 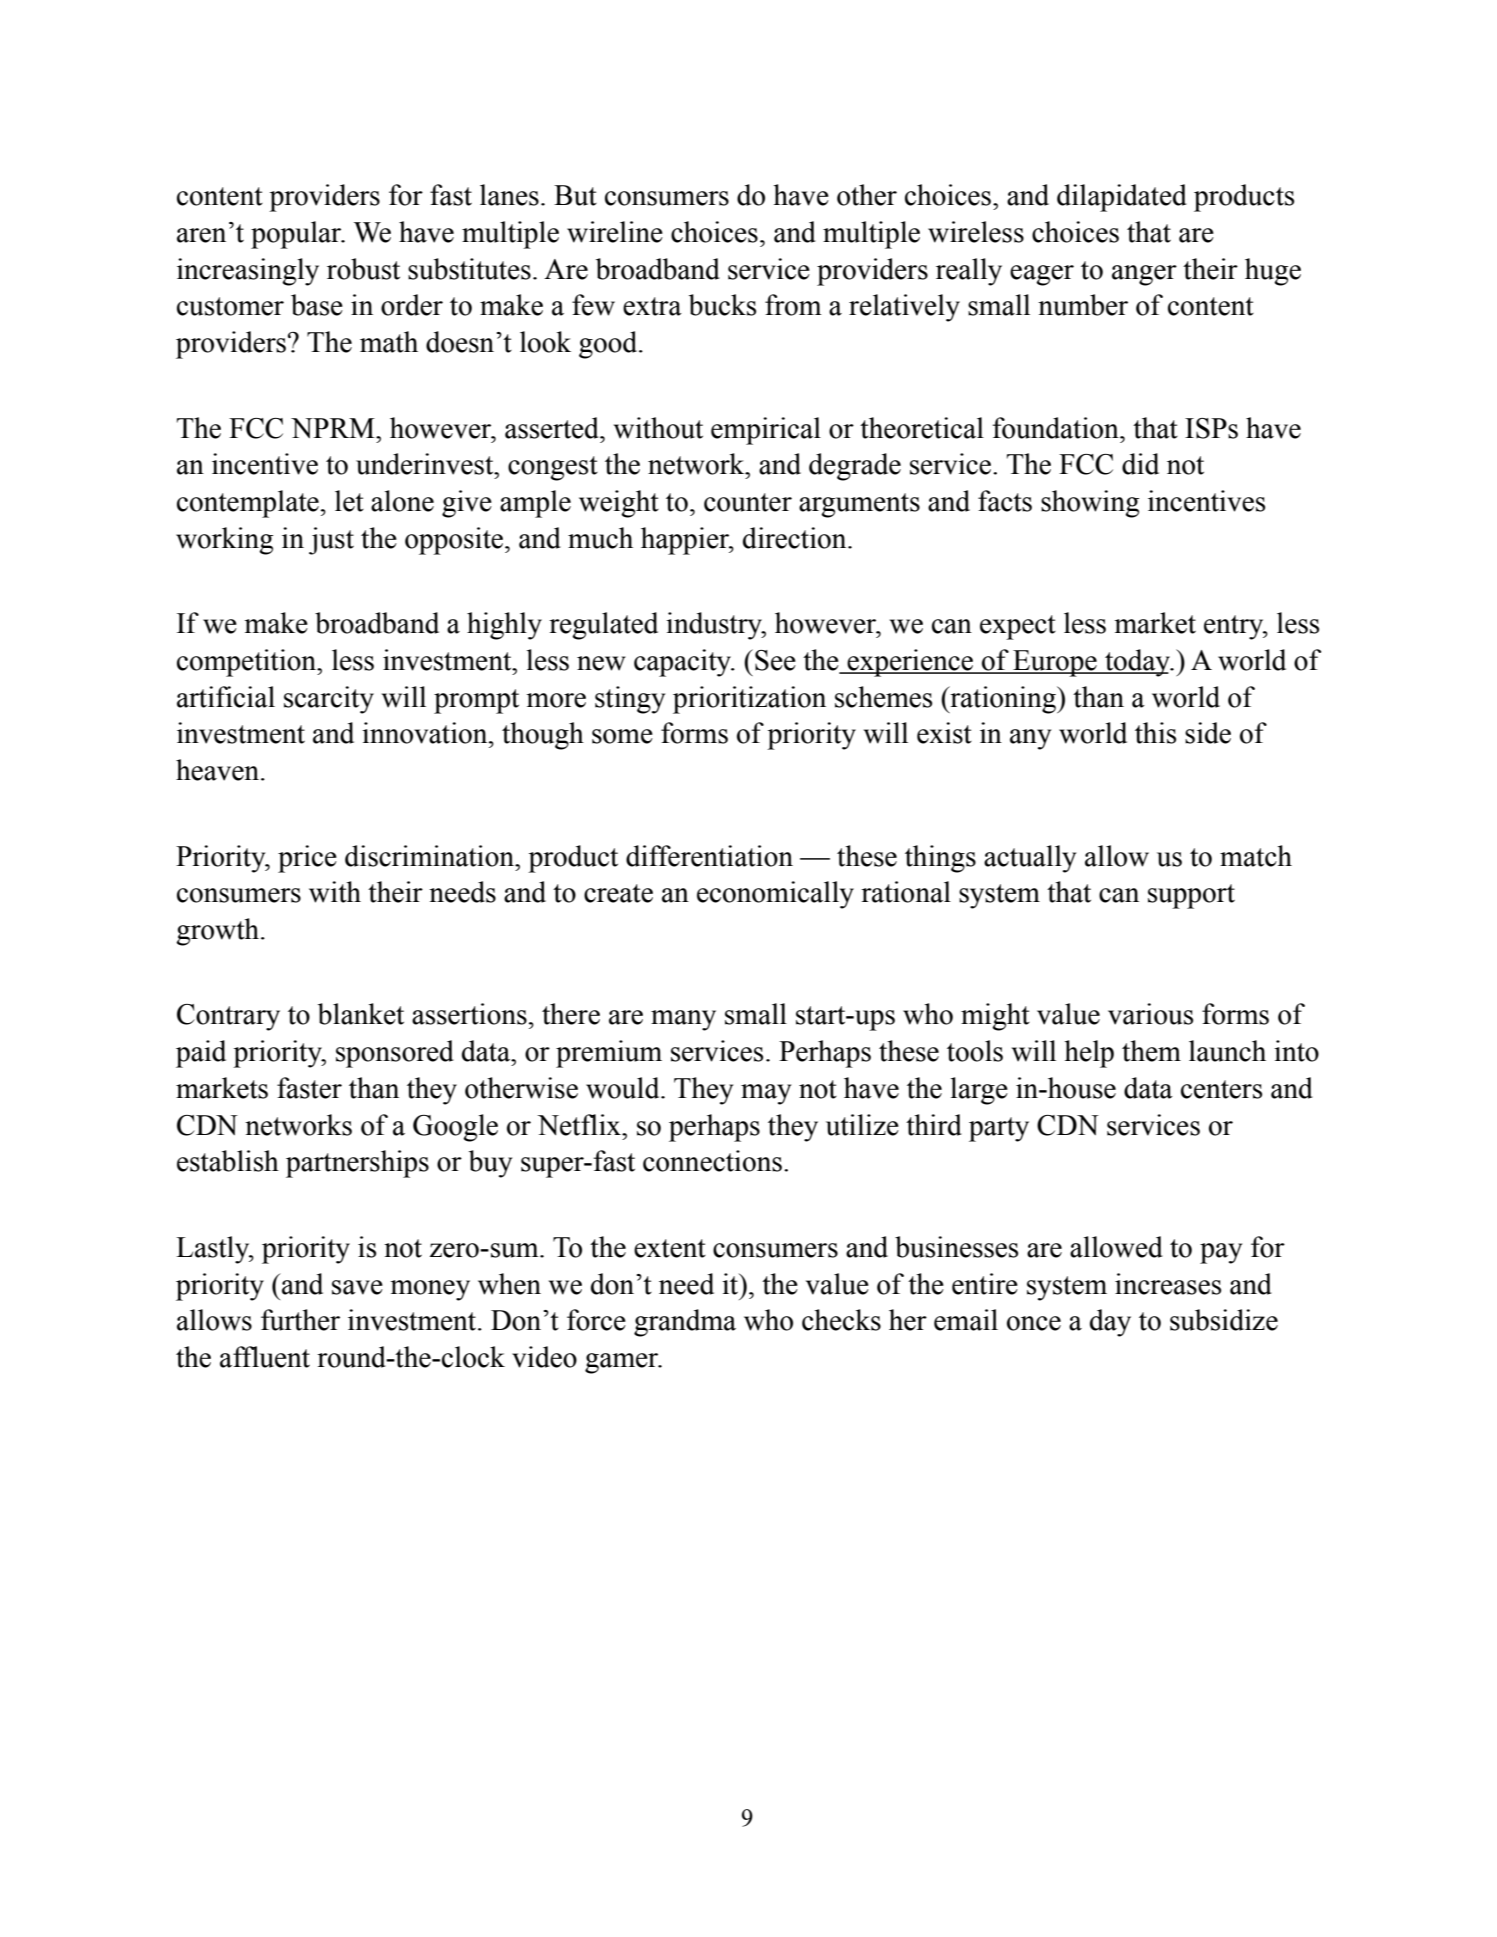 I want to click on prioritization, so click(x=749, y=700).
